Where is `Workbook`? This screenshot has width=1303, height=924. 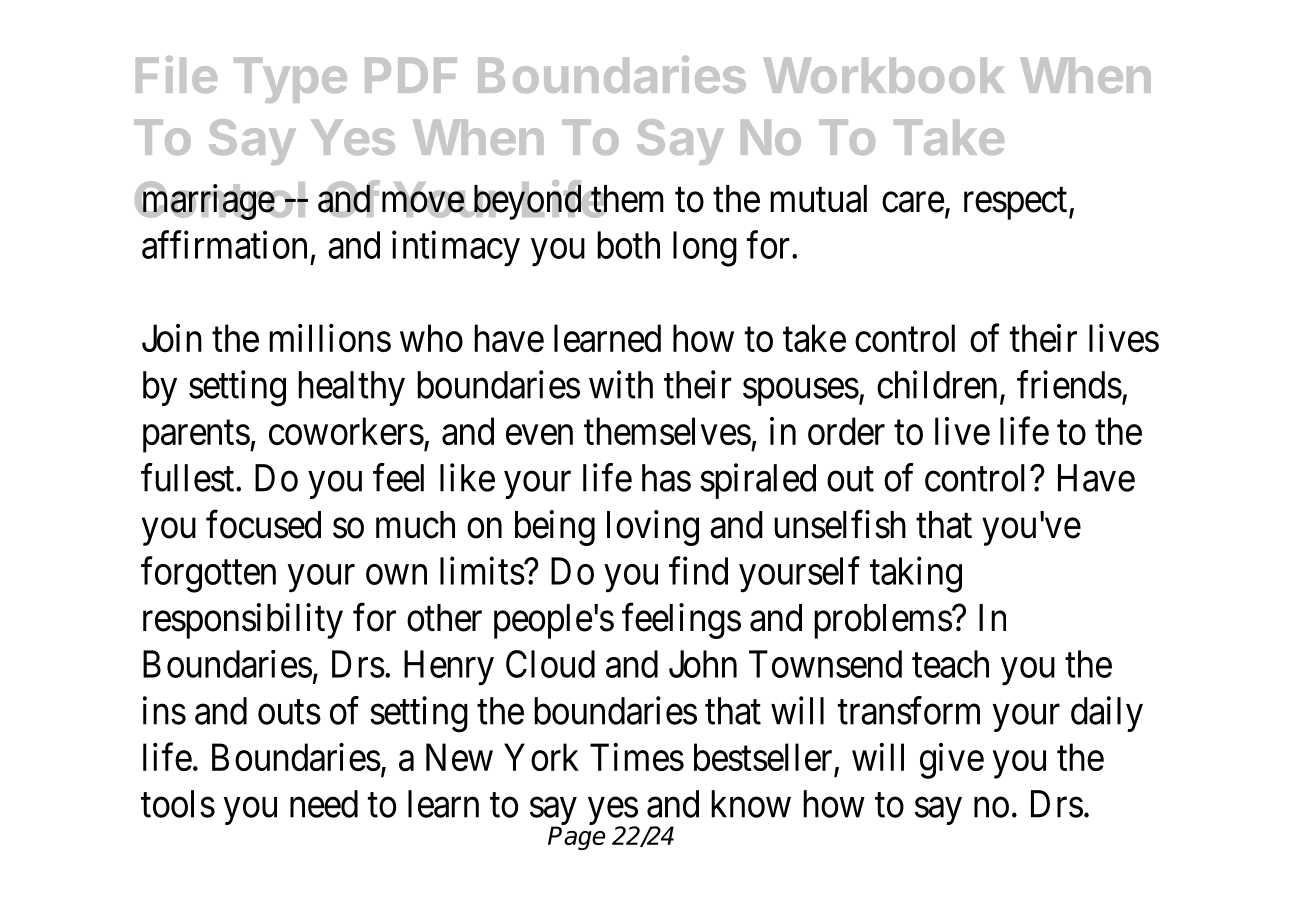 Workbook is located at coordinates (884, 75).
